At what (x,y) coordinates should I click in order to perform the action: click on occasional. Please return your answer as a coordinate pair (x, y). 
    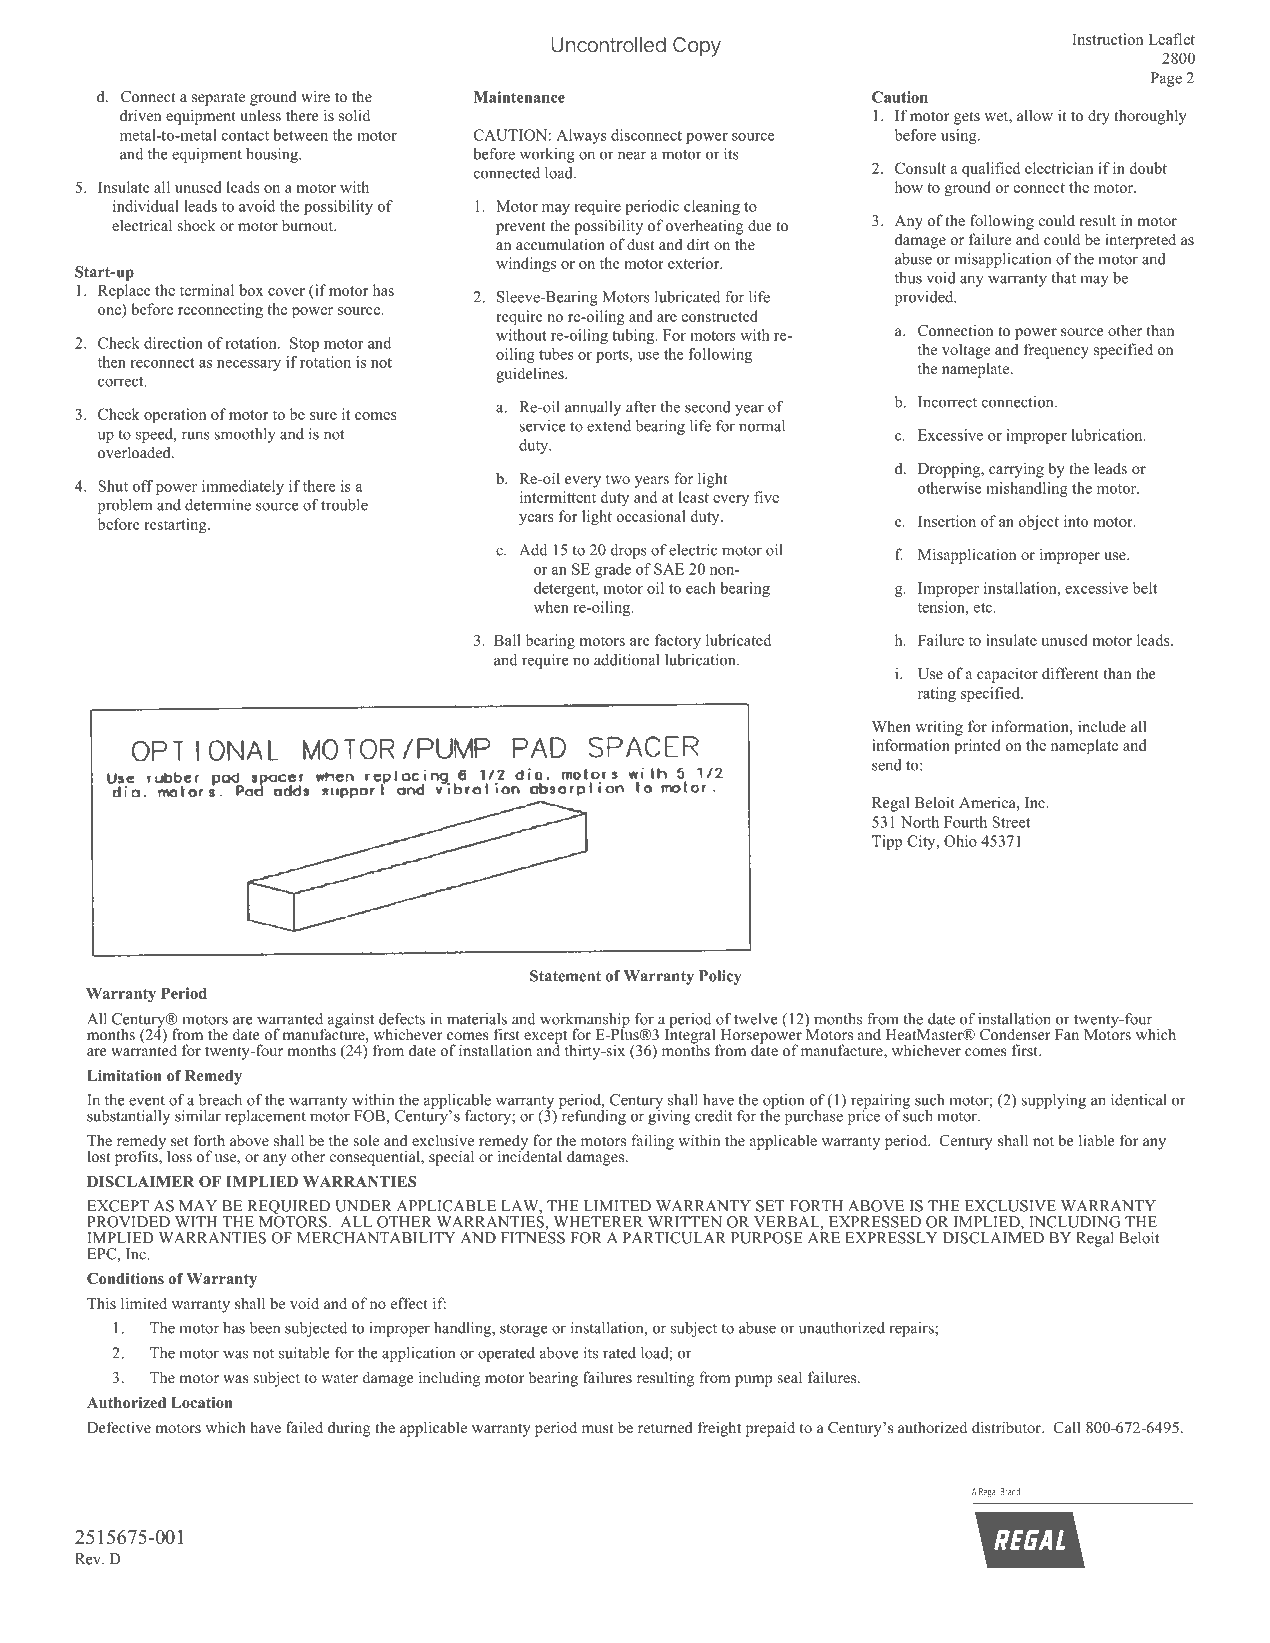
    Looking at the image, I should click on (651, 516).
